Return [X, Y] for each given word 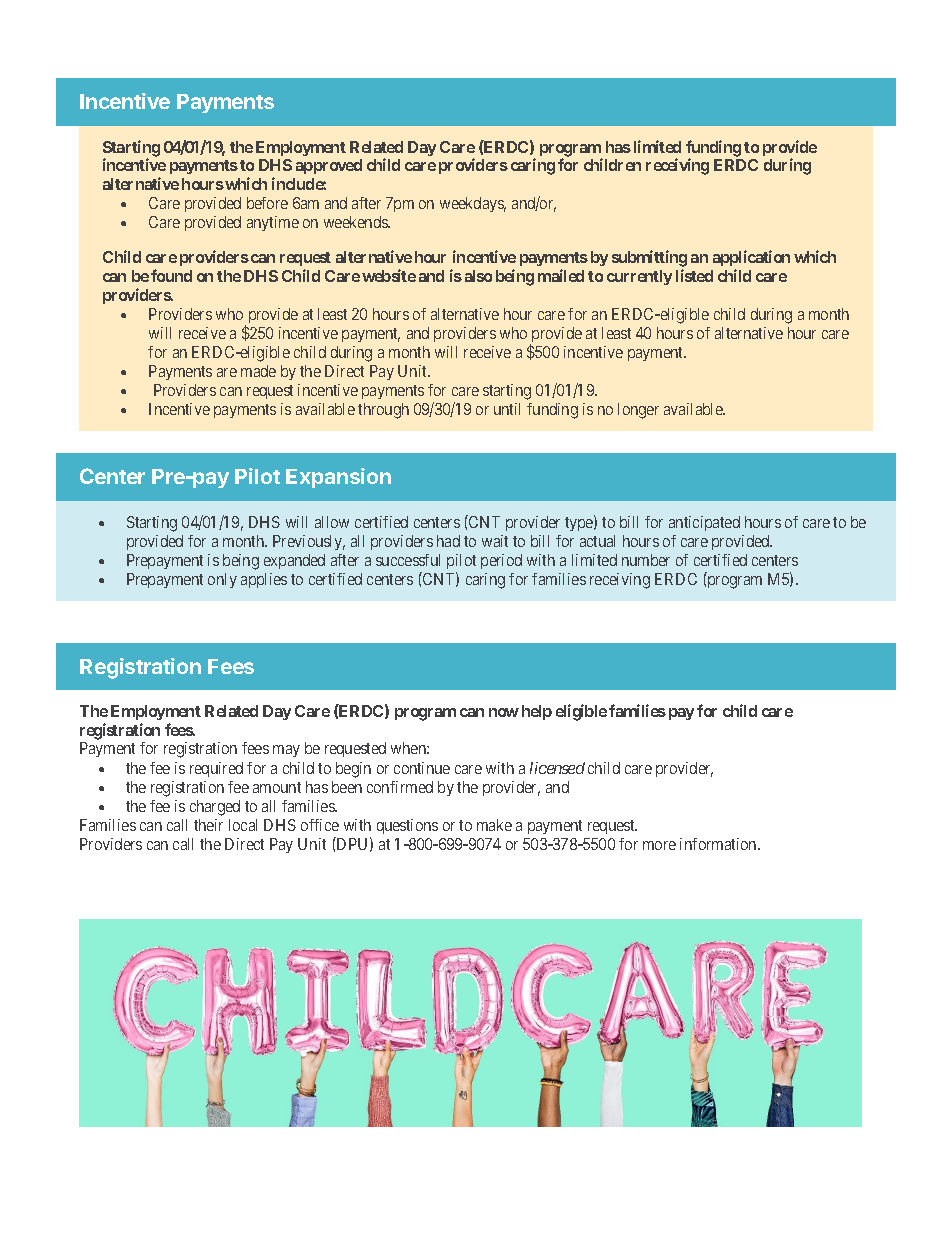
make [494, 825]
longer [638, 411]
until [507, 409]
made [258, 371]
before [267, 203]
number [646, 560]
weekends [357, 222]
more [659, 845]
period [501, 561]
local [243, 825]
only [222, 580]
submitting [649, 260]
